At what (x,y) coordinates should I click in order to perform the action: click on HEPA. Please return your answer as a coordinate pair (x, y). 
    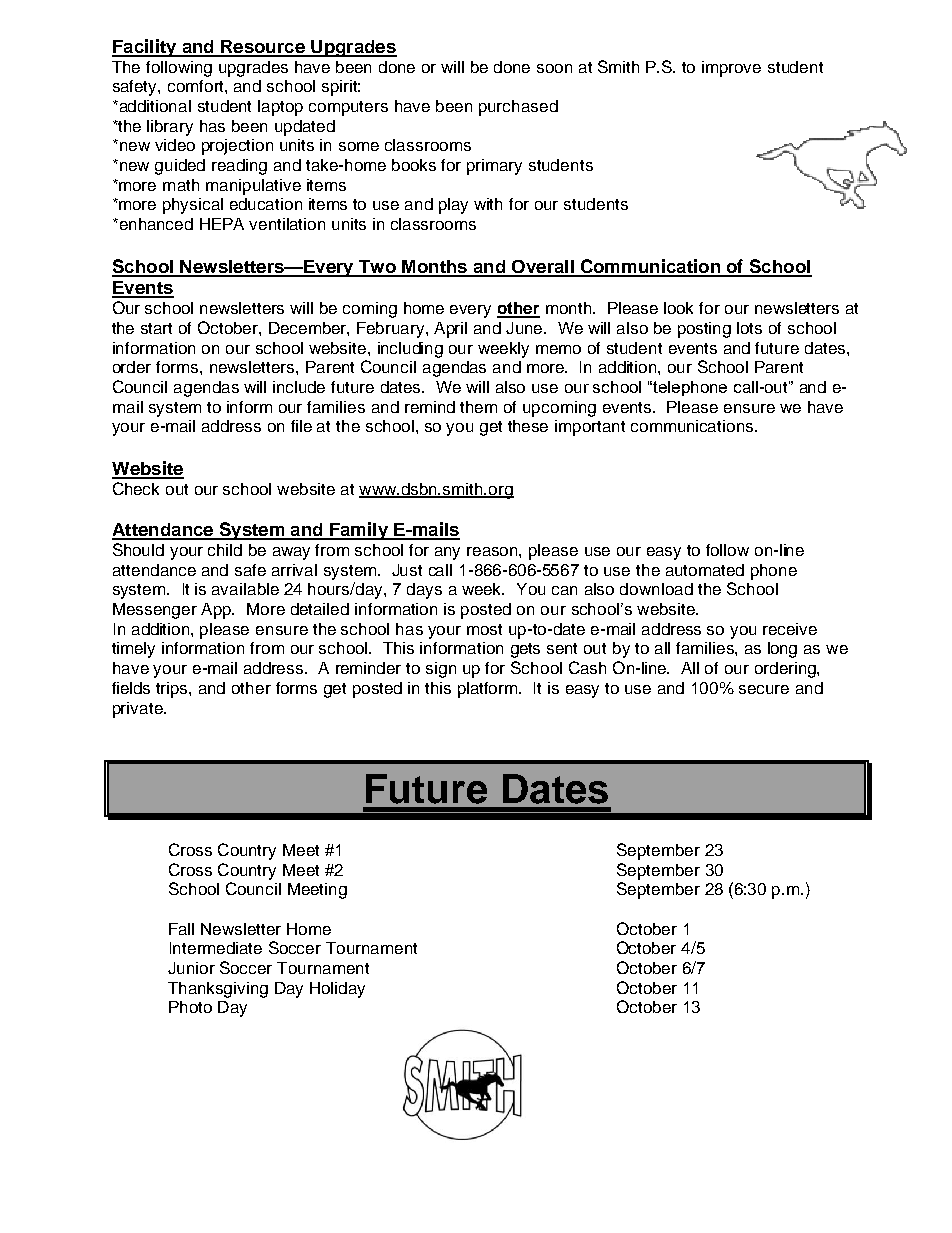
    Looking at the image, I should click on (222, 224).
